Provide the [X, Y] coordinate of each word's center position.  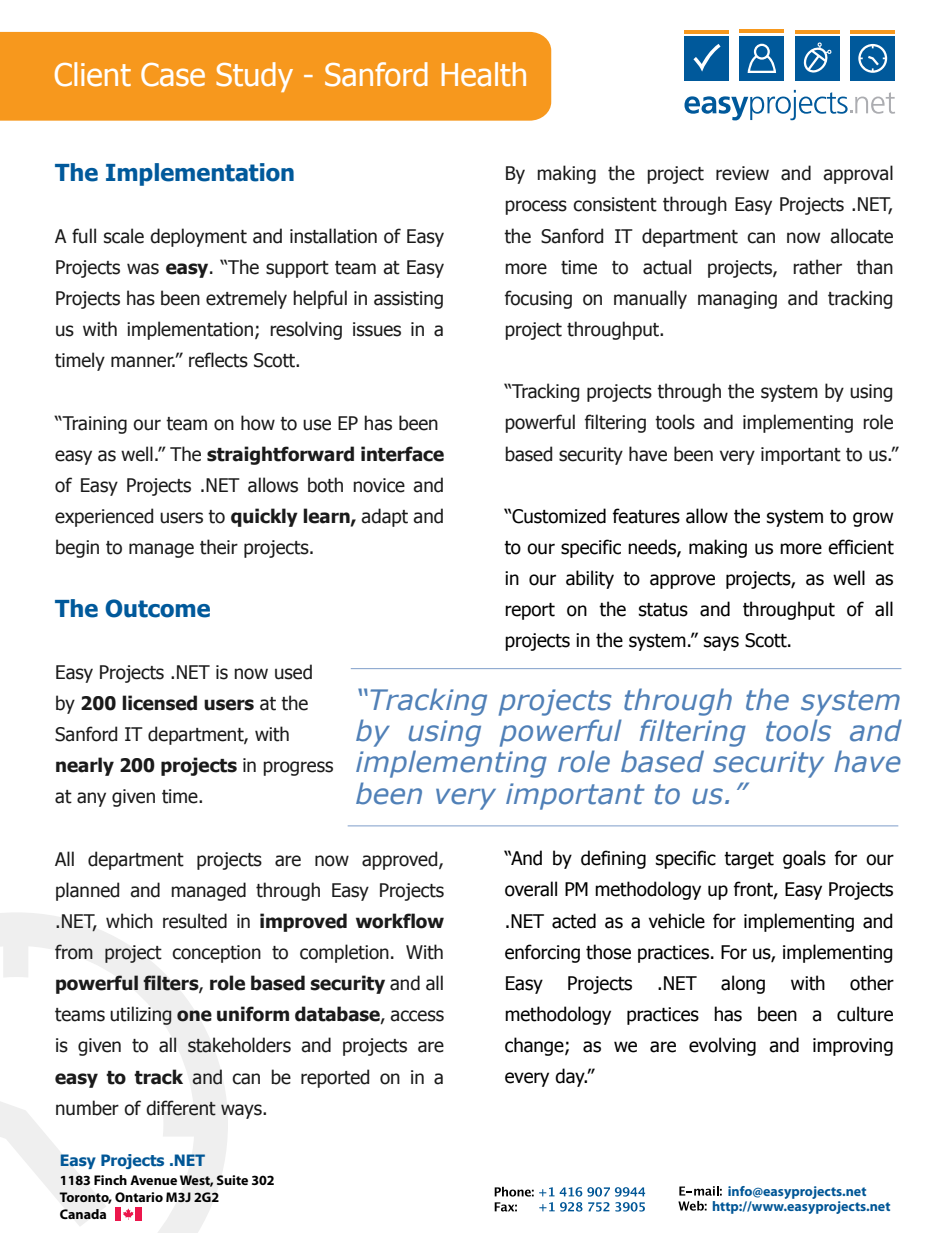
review [742, 173]
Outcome [157, 608]
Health [484, 74]
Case [173, 75]
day [571, 1077]
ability [590, 579]
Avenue [153, 1180]
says [721, 643]
